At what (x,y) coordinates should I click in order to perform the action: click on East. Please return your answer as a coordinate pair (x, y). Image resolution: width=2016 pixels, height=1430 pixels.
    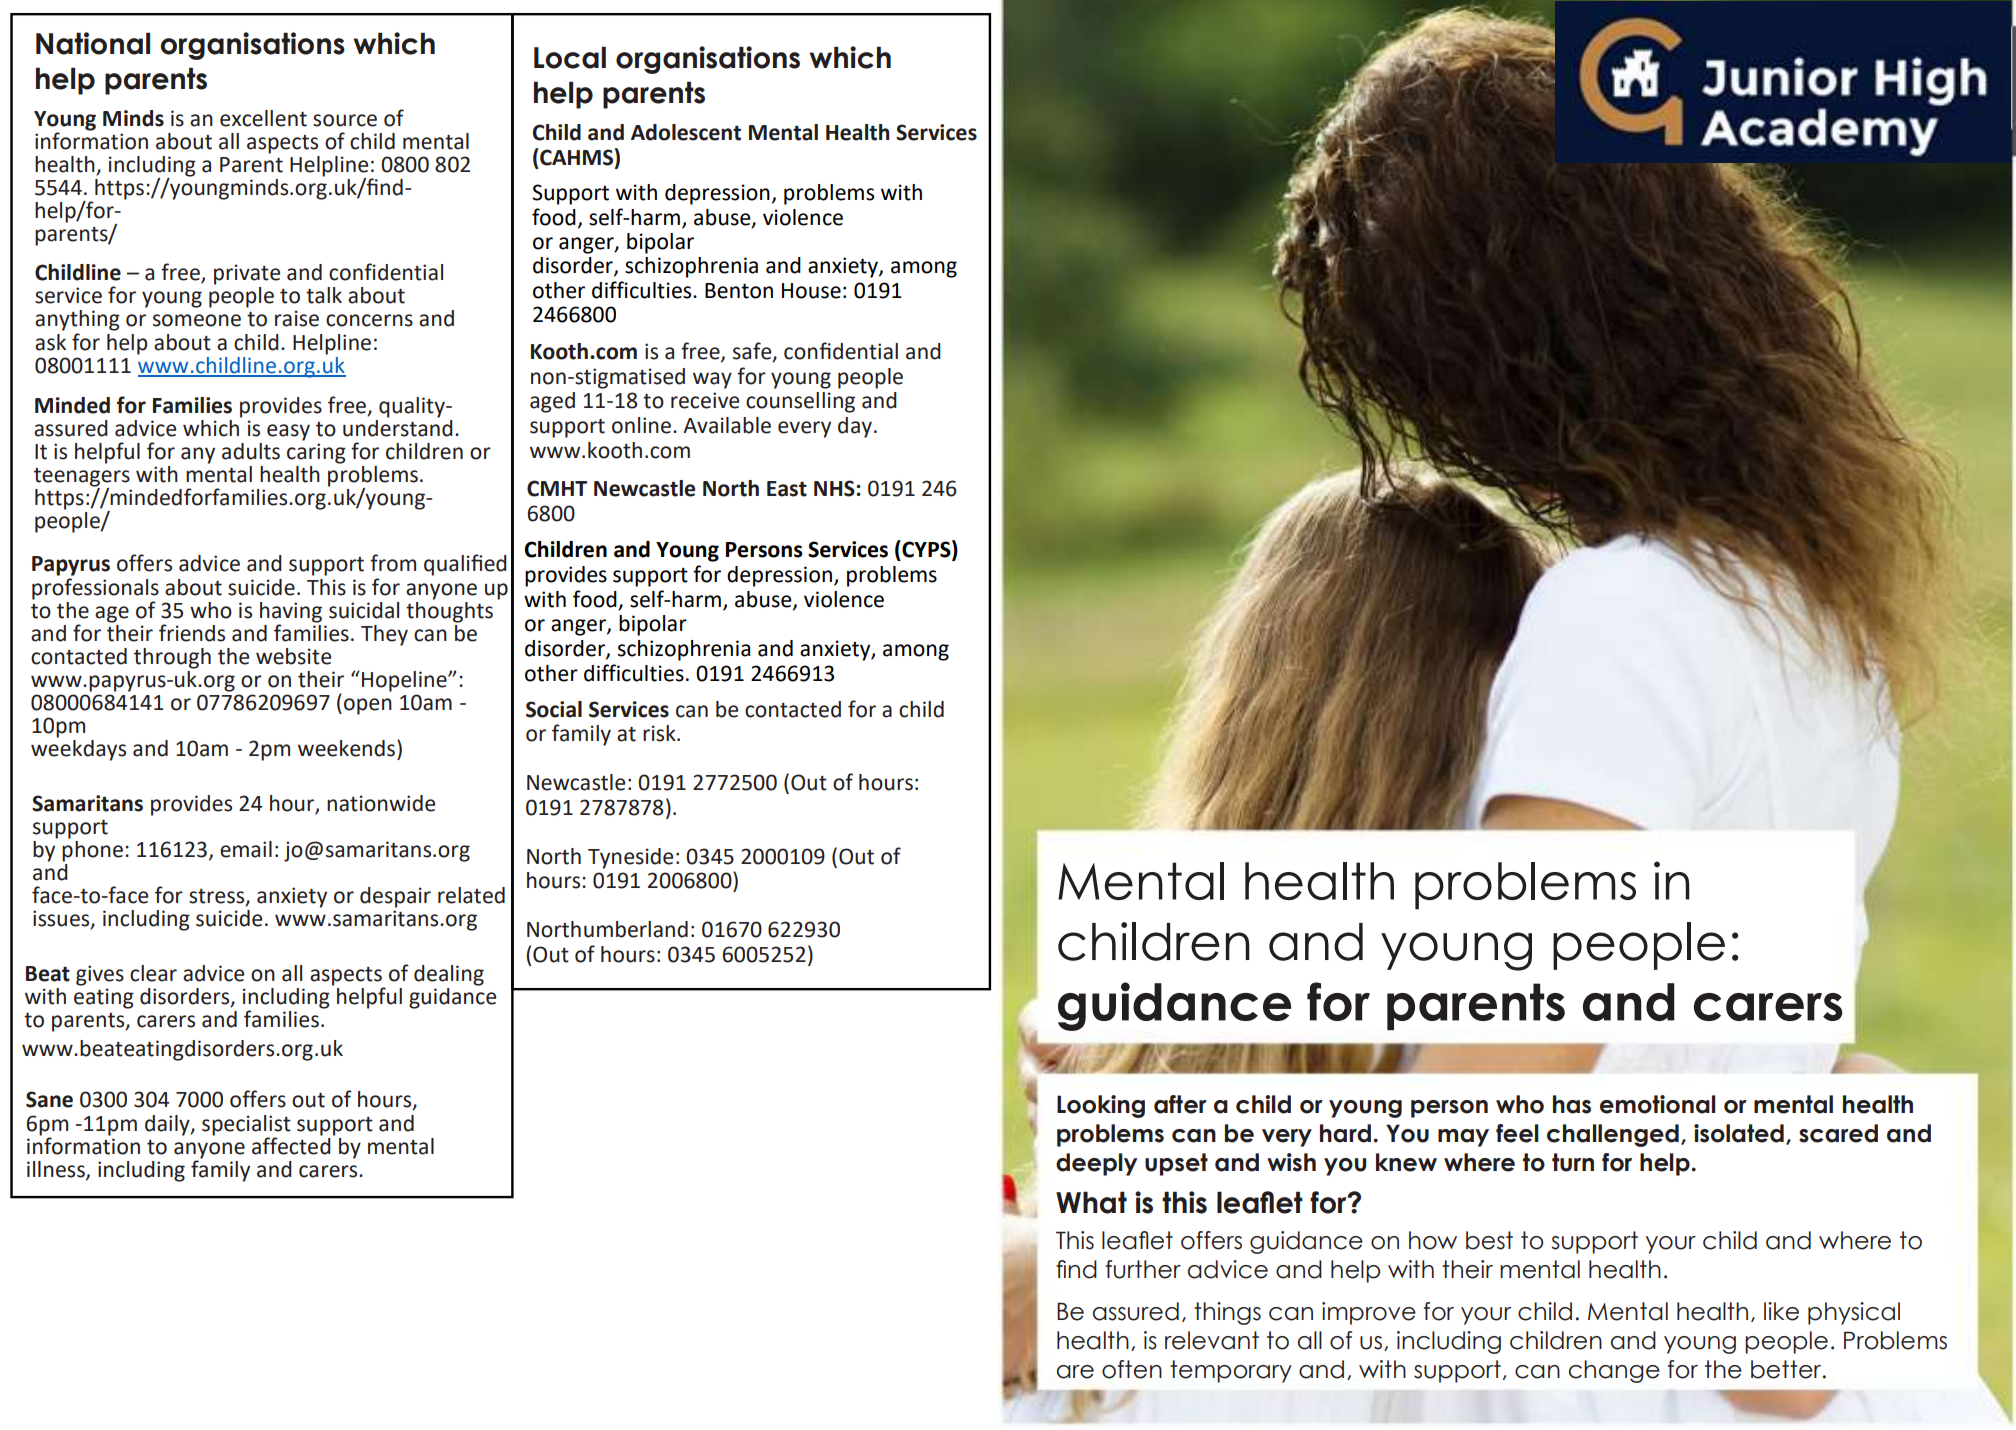
    Looking at the image, I should click on (787, 489).
